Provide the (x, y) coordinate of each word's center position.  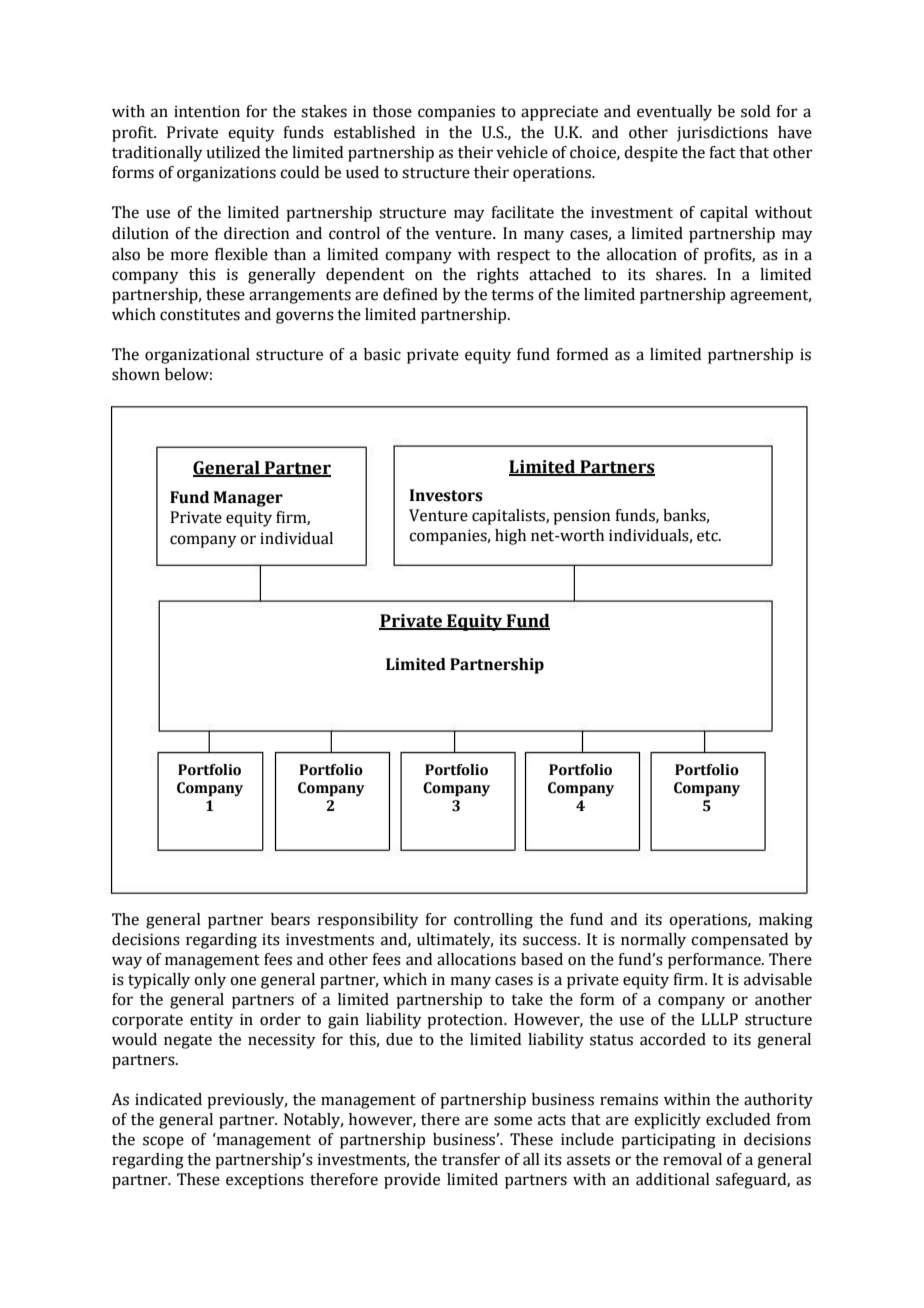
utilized (233, 152)
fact (722, 152)
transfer (471, 1159)
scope (163, 1142)
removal (692, 1159)
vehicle (522, 152)
